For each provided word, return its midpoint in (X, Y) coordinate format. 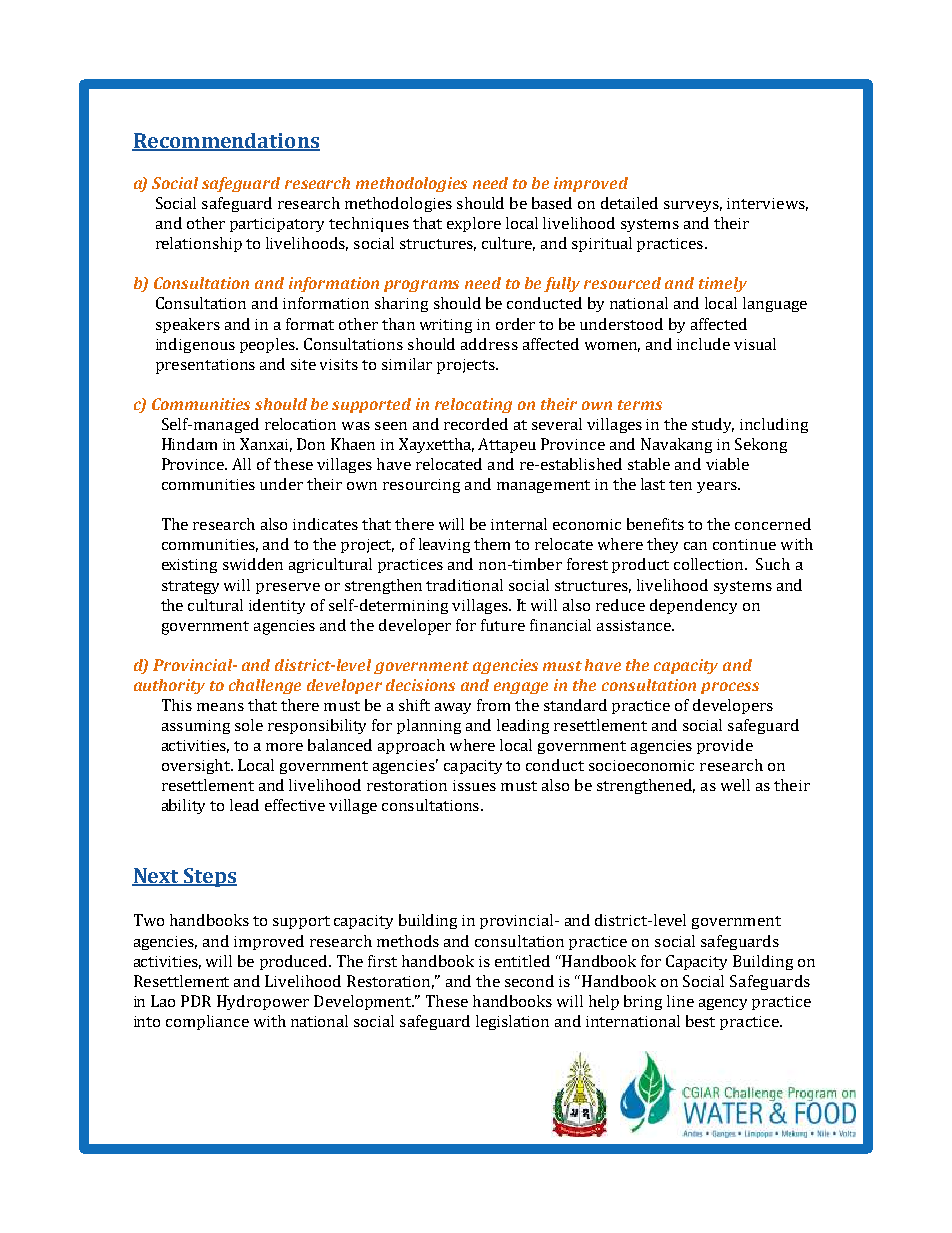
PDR (196, 1001)
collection (710, 564)
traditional (464, 585)
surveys (693, 206)
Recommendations (226, 141)
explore (474, 224)
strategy (190, 587)
